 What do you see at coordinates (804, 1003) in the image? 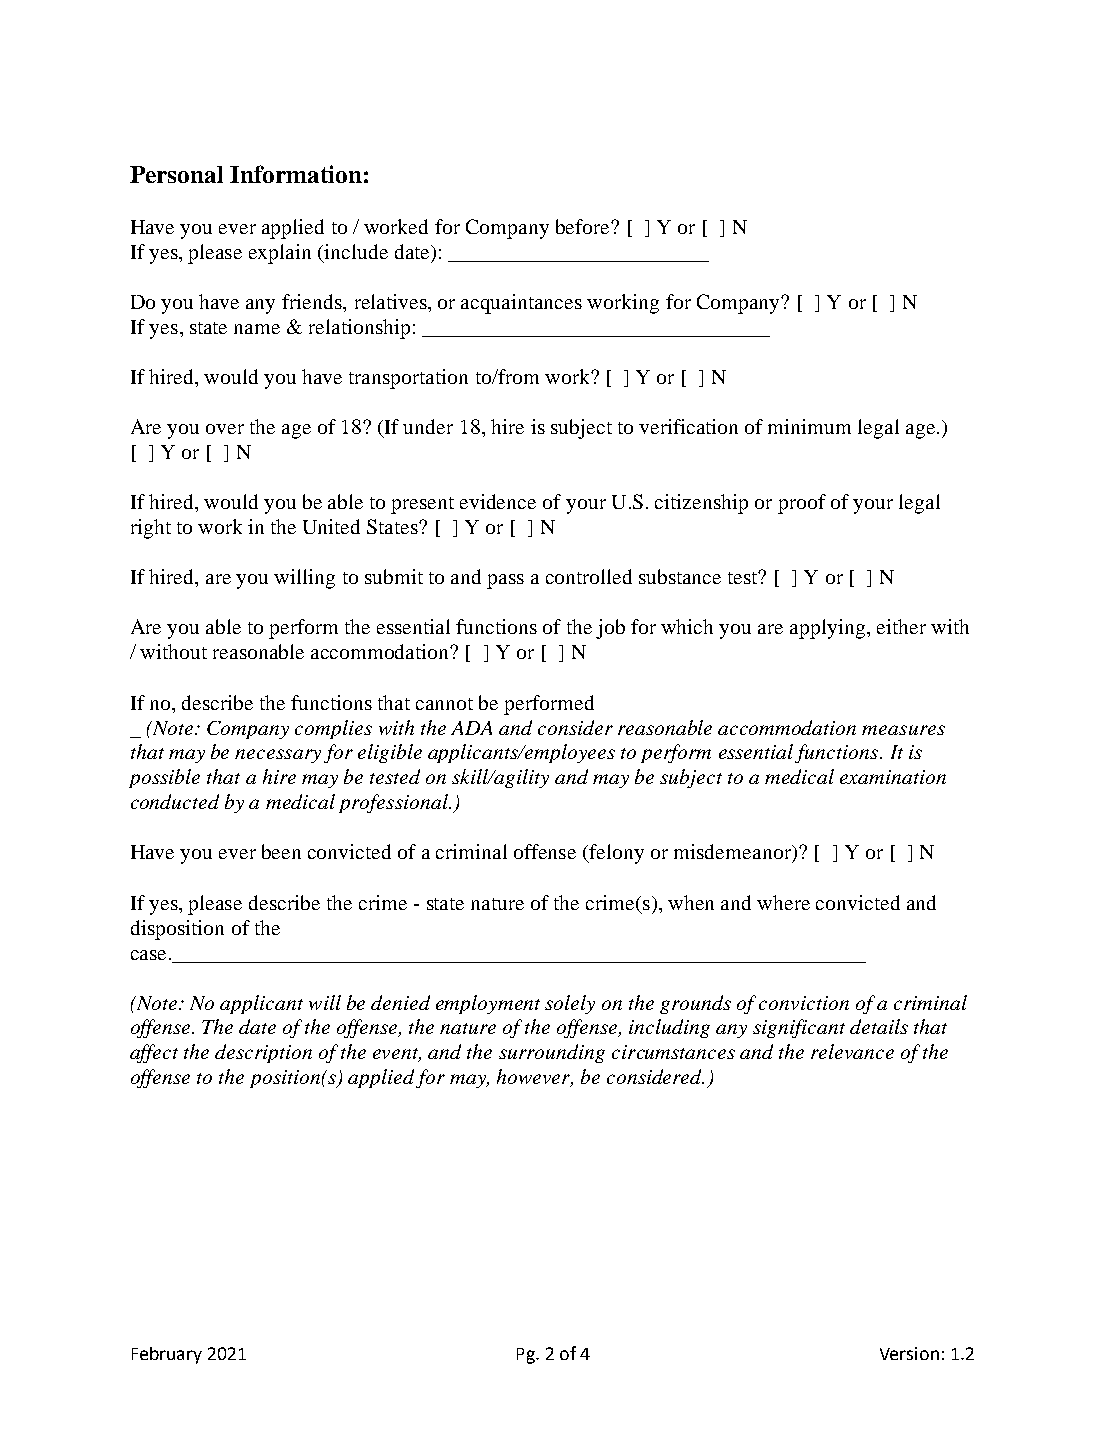
I see `conviction` at bounding box center [804, 1003].
